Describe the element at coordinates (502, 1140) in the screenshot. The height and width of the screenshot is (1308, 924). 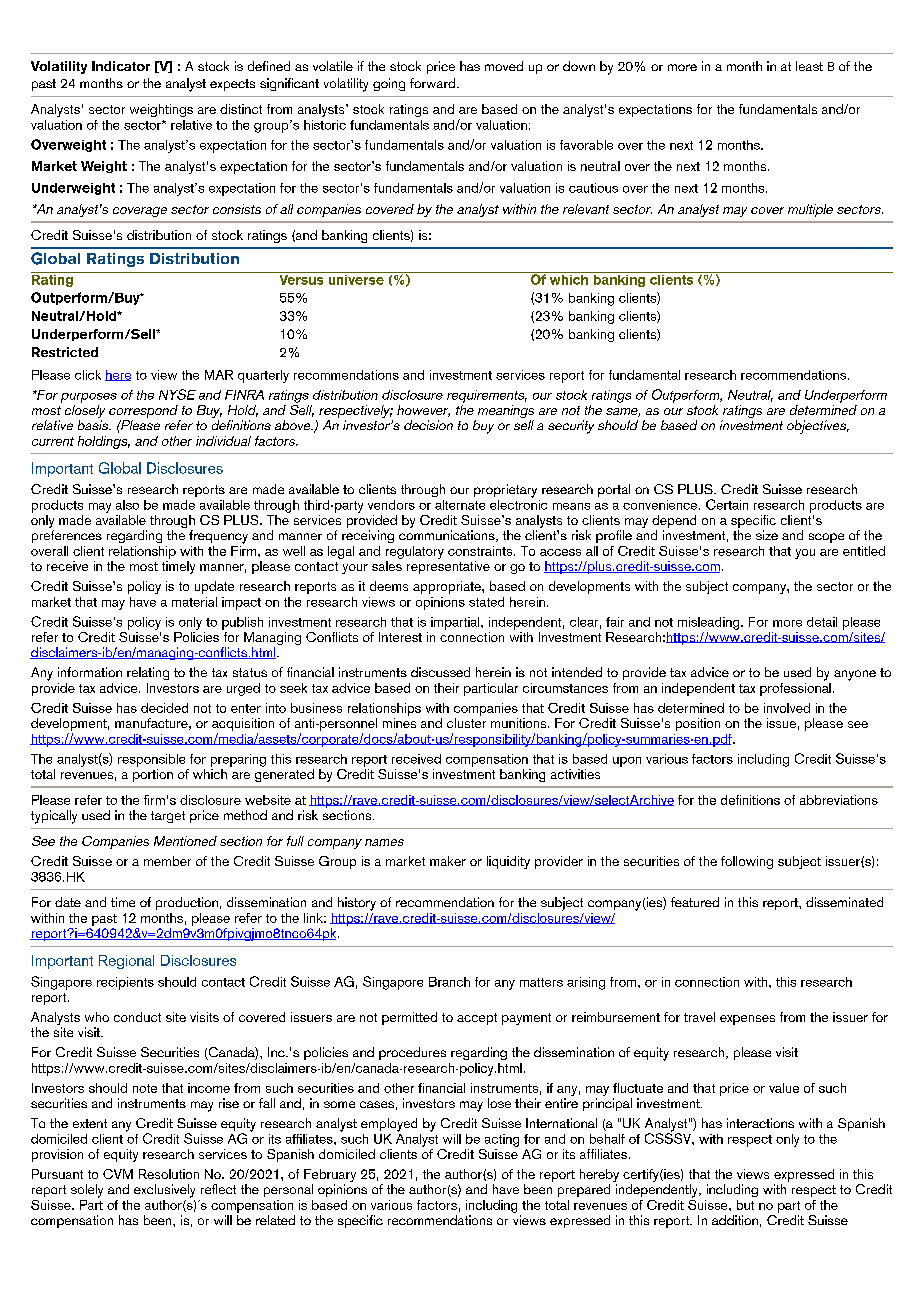
I see `acting` at that location.
